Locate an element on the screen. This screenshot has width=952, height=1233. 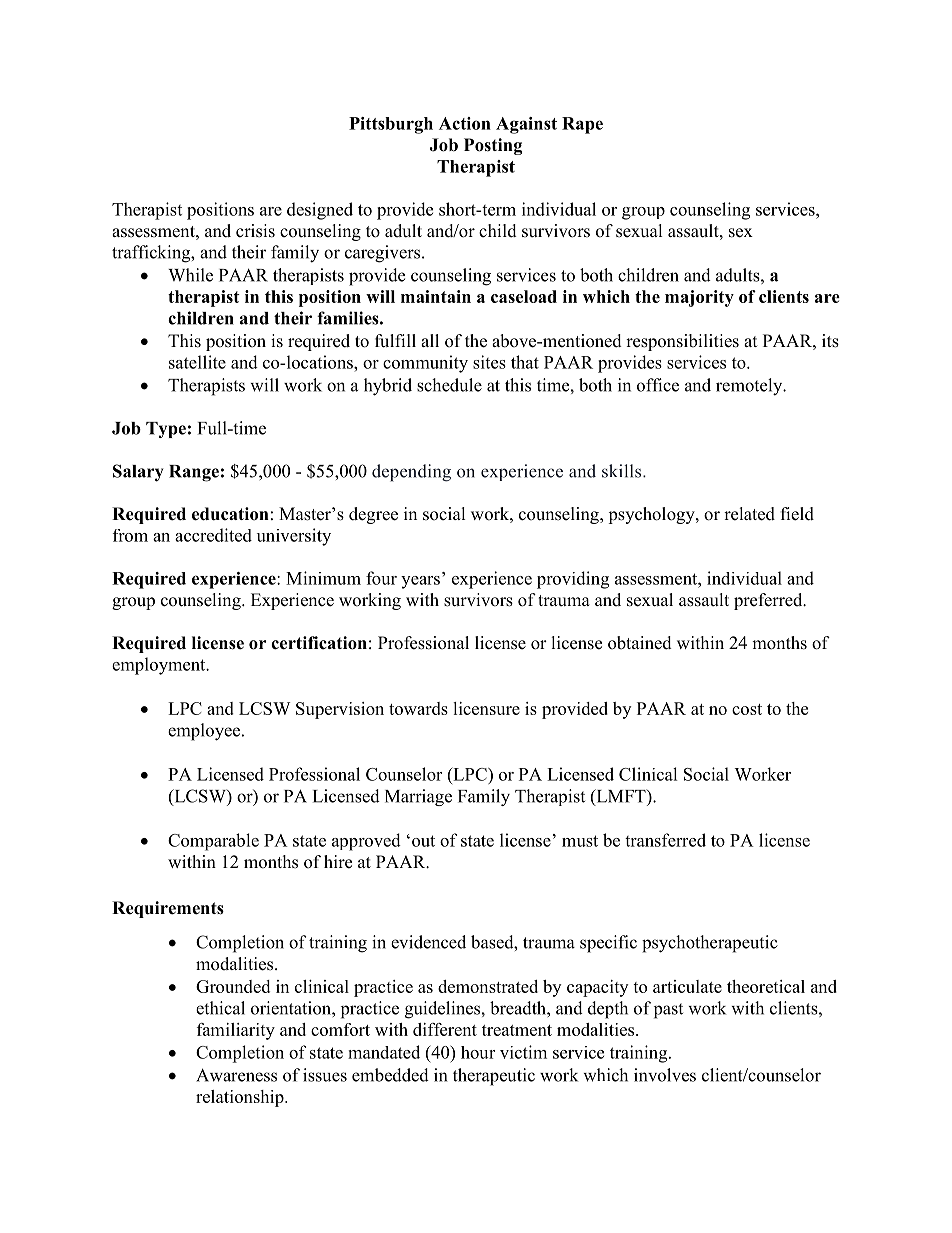
hour is located at coordinates (478, 1052).
